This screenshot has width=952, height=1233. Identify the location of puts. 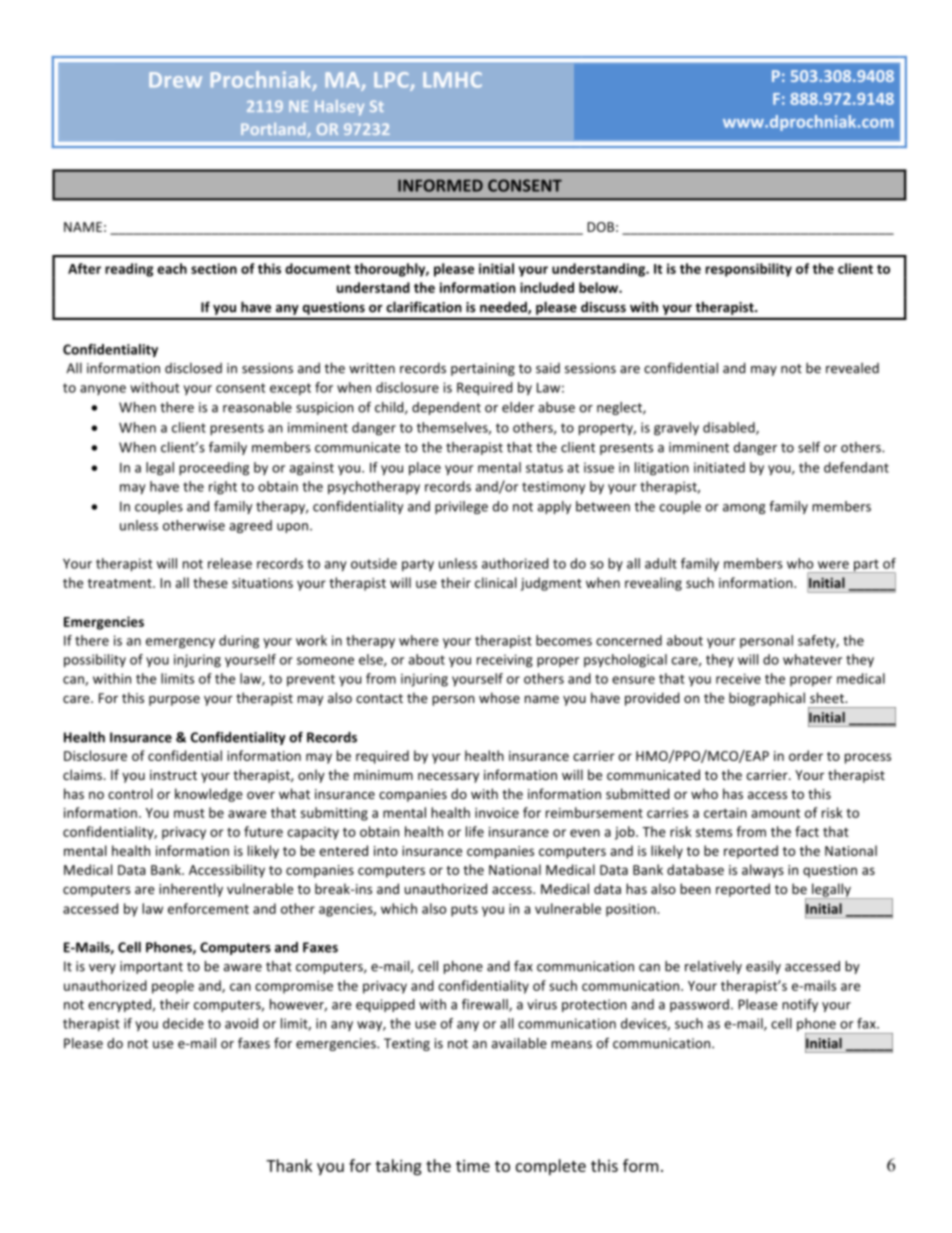
(464, 911).
